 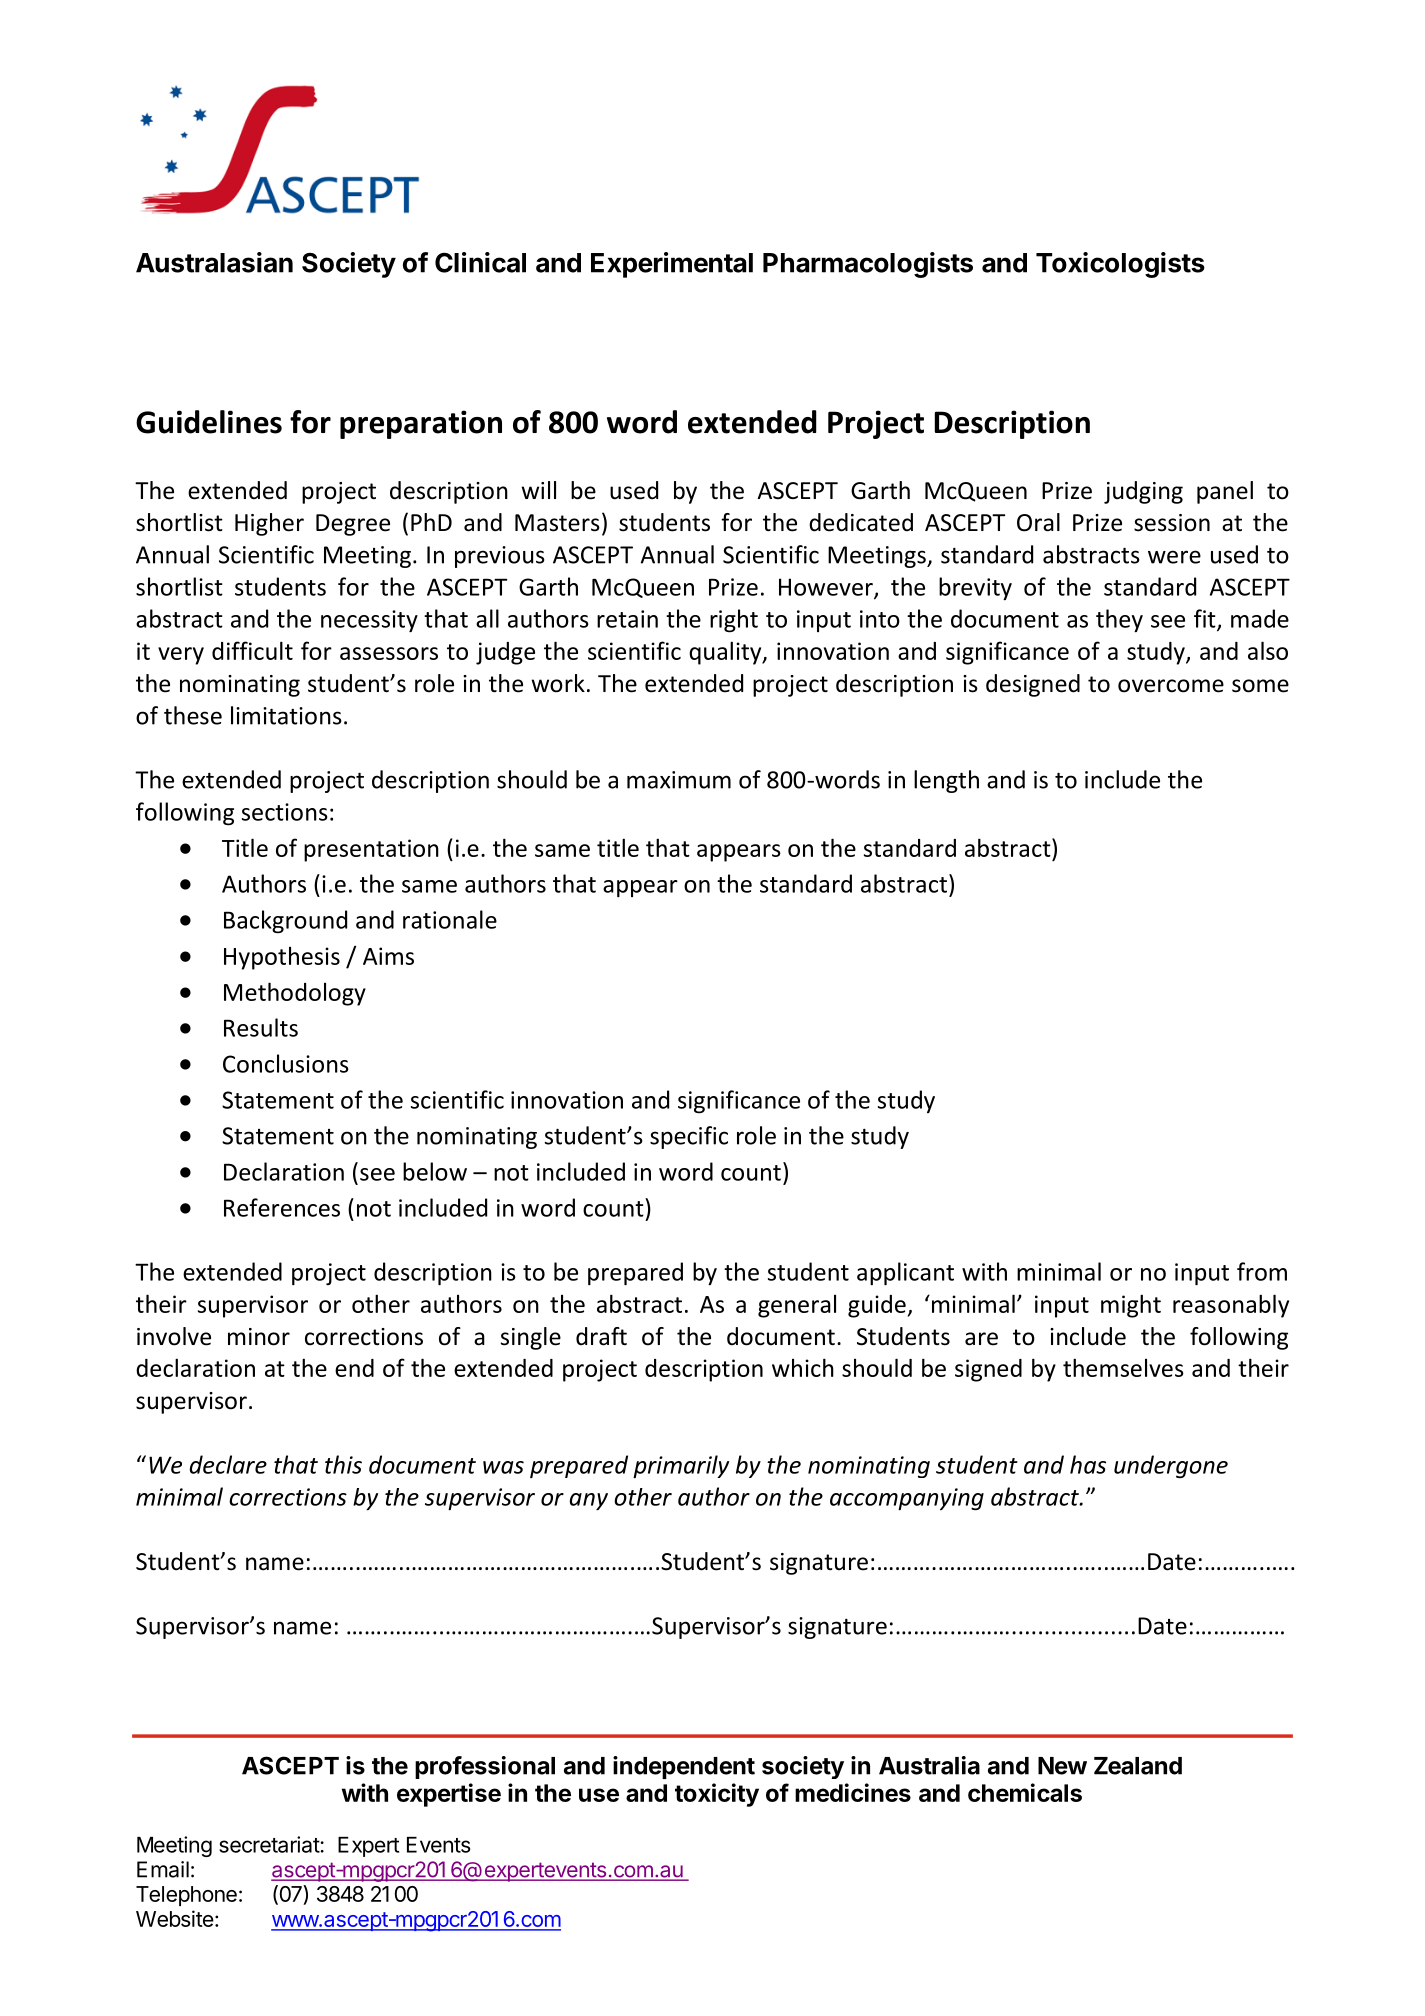 I want to click on Australasian, so click(x=214, y=262).
